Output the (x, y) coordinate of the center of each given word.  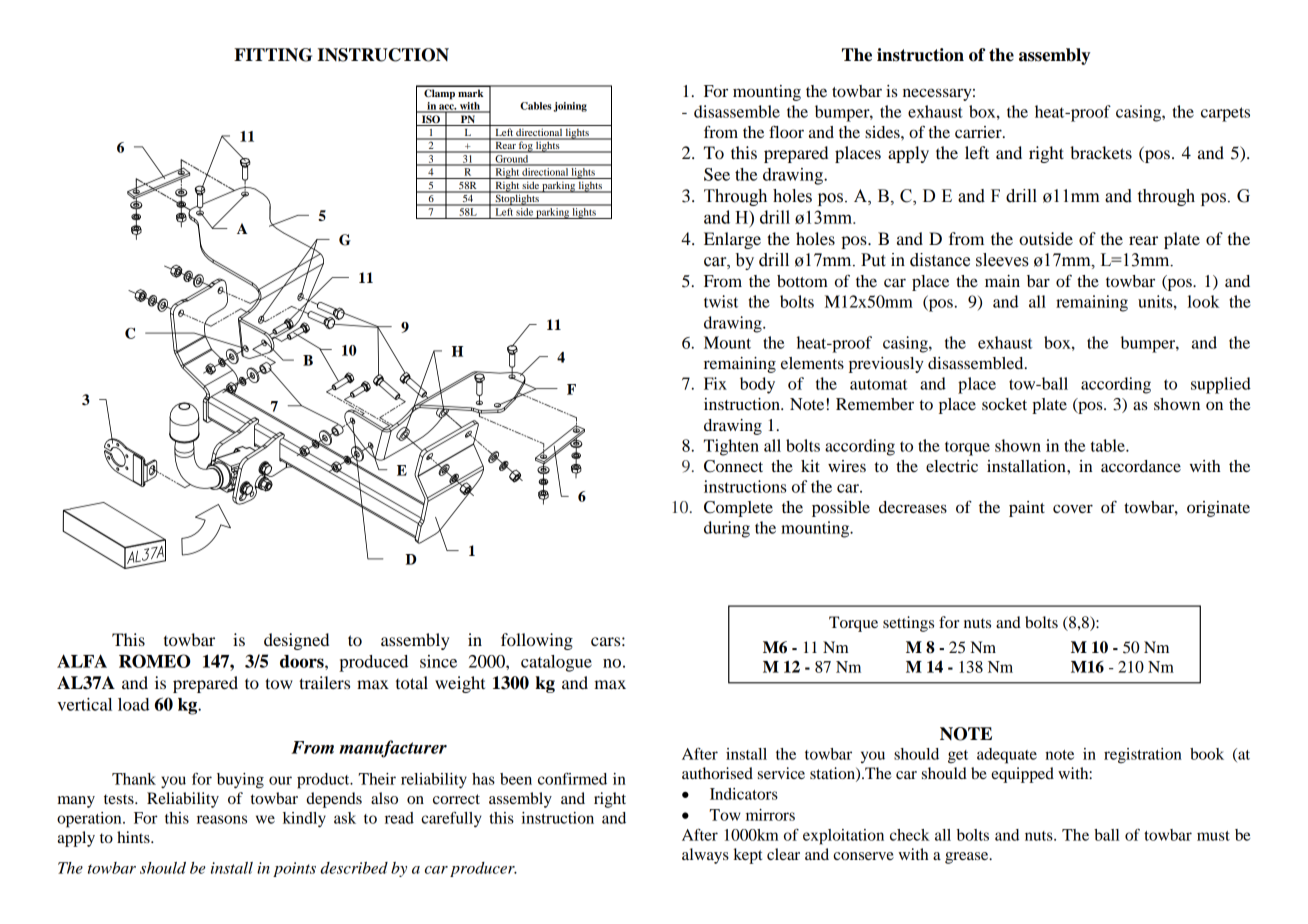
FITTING (273, 55)
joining (570, 107)
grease (968, 858)
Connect (733, 466)
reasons (222, 819)
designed (296, 641)
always (705, 856)
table (1109, 445)
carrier (979, 132)
